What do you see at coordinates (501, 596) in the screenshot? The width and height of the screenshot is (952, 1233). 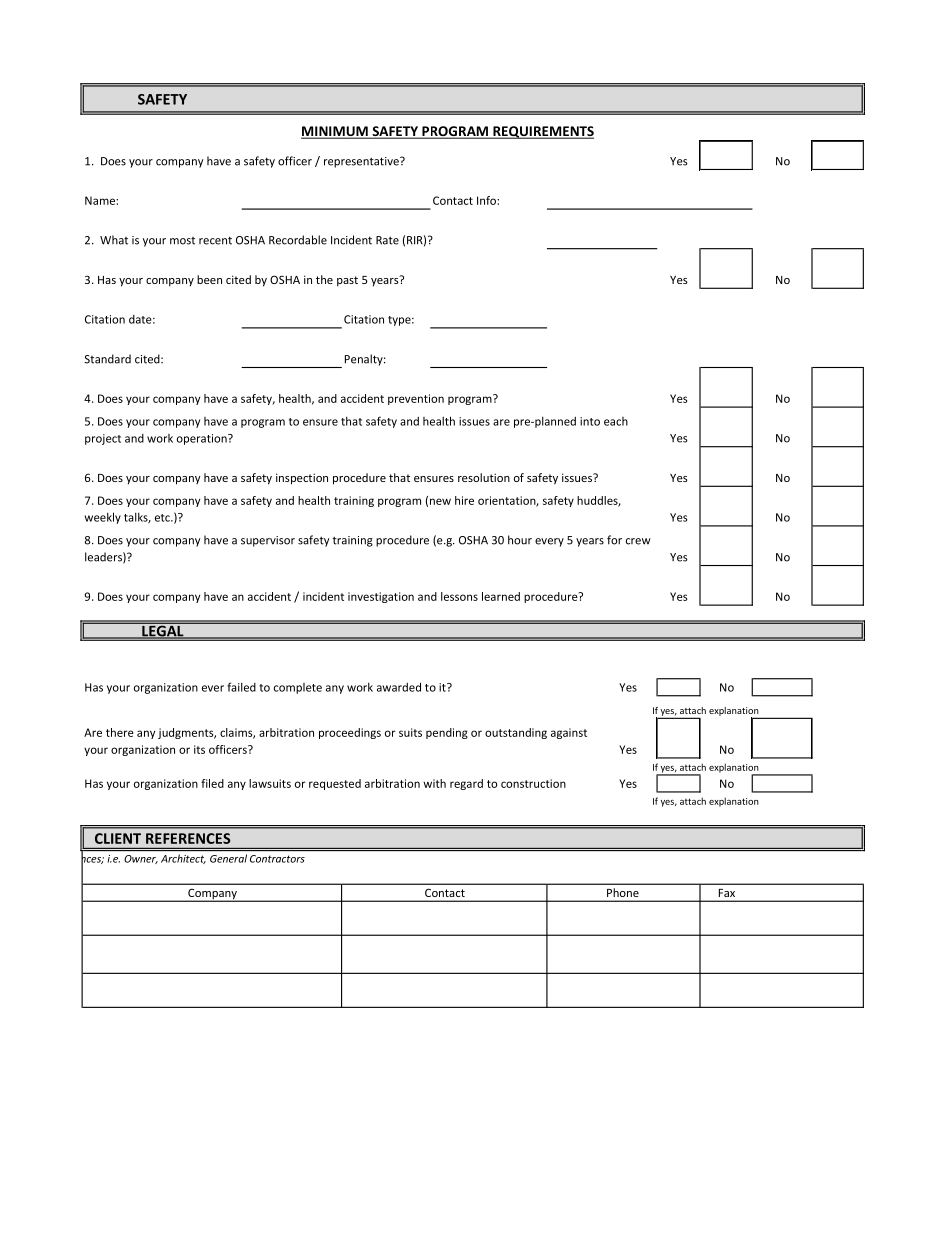 I see `learned` at bounding box center [501, 596].
